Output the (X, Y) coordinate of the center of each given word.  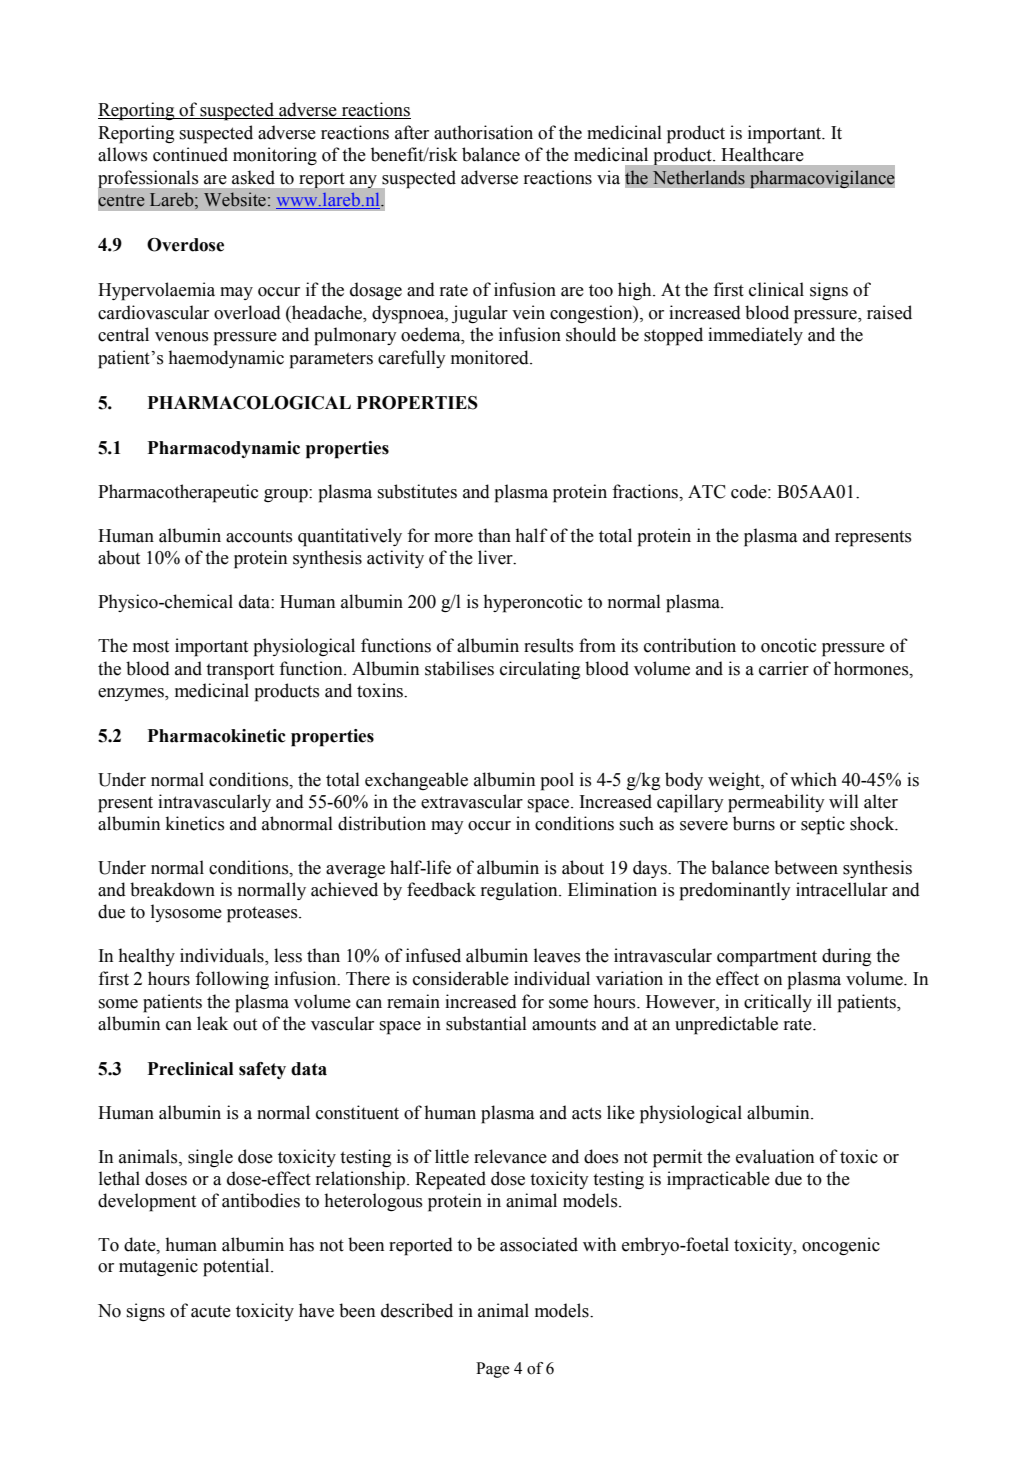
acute (211, 1312)
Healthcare (762, 154)
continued (190, 154)
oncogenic (841, 1246)
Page (493, 1370)
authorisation (483, 132)
